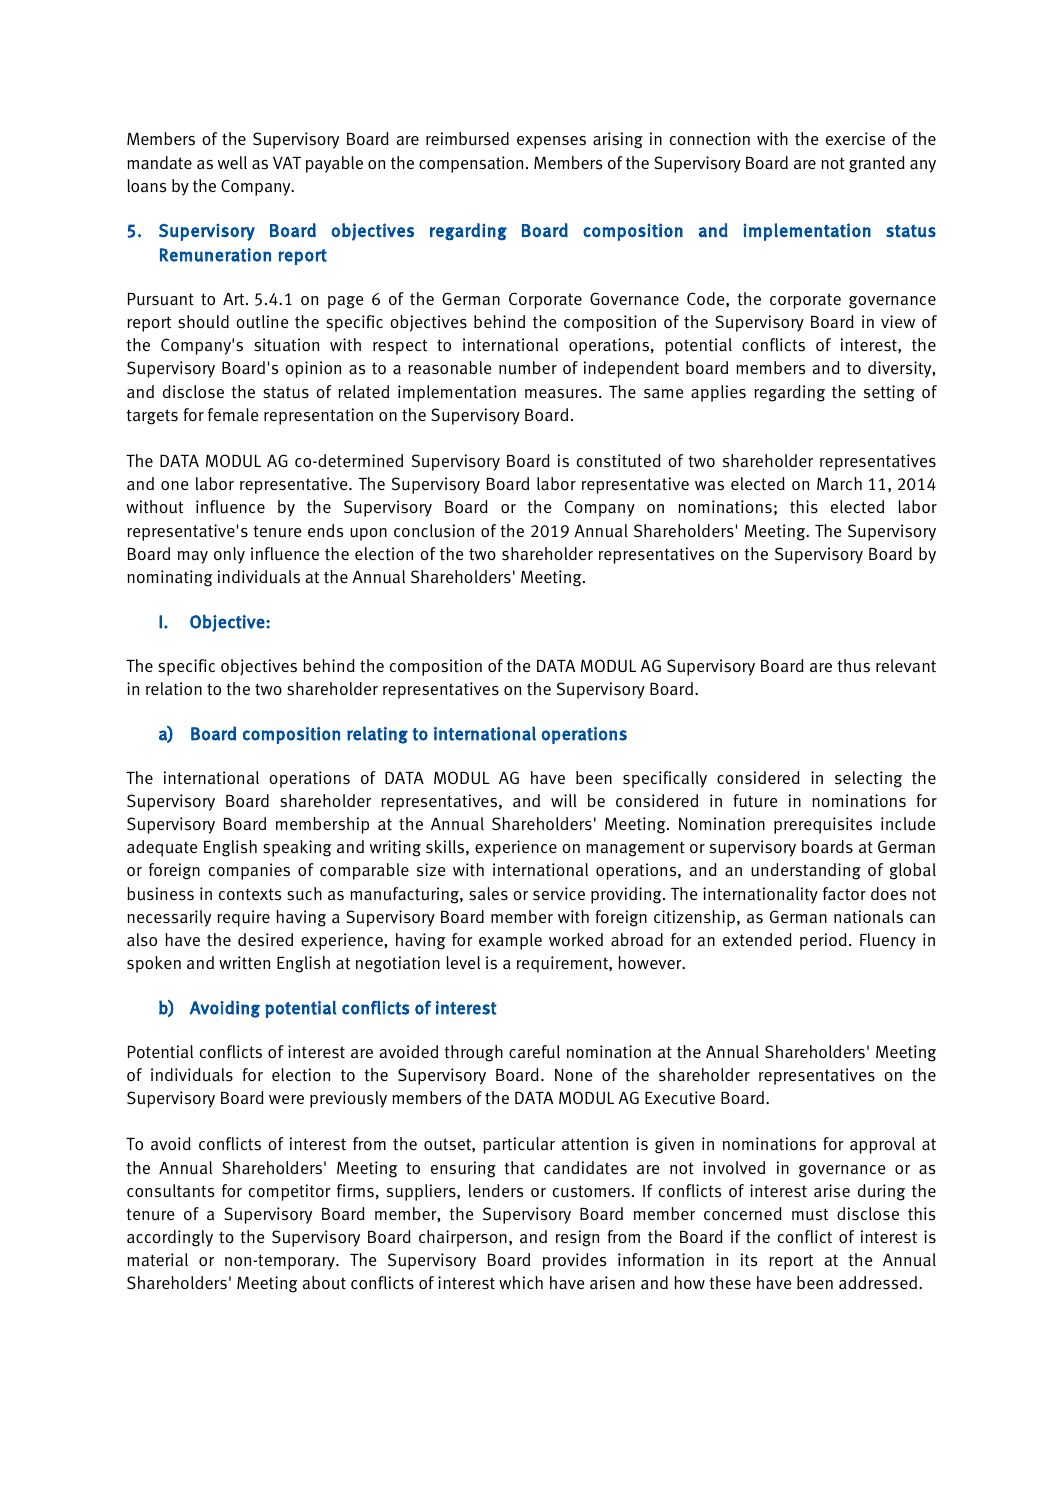 Image resolution: width=1063 pixels, height=1502 pixels. What do you see at coordinates (170, 1238) in the document?
I see `accordingly` at bounding box center [170, 1238].
